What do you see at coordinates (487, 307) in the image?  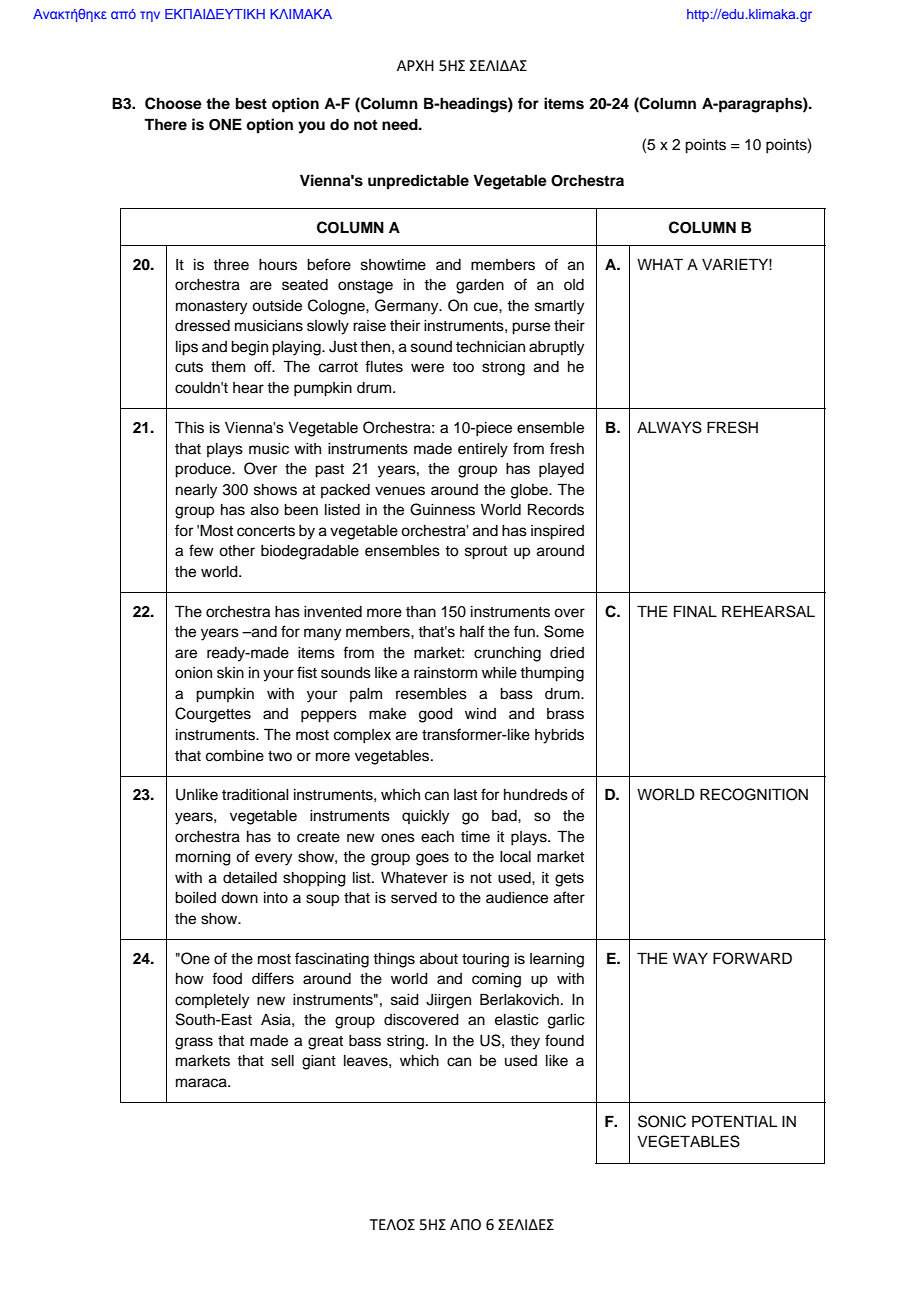 I see `cue` at bounding box center [487, 307].
